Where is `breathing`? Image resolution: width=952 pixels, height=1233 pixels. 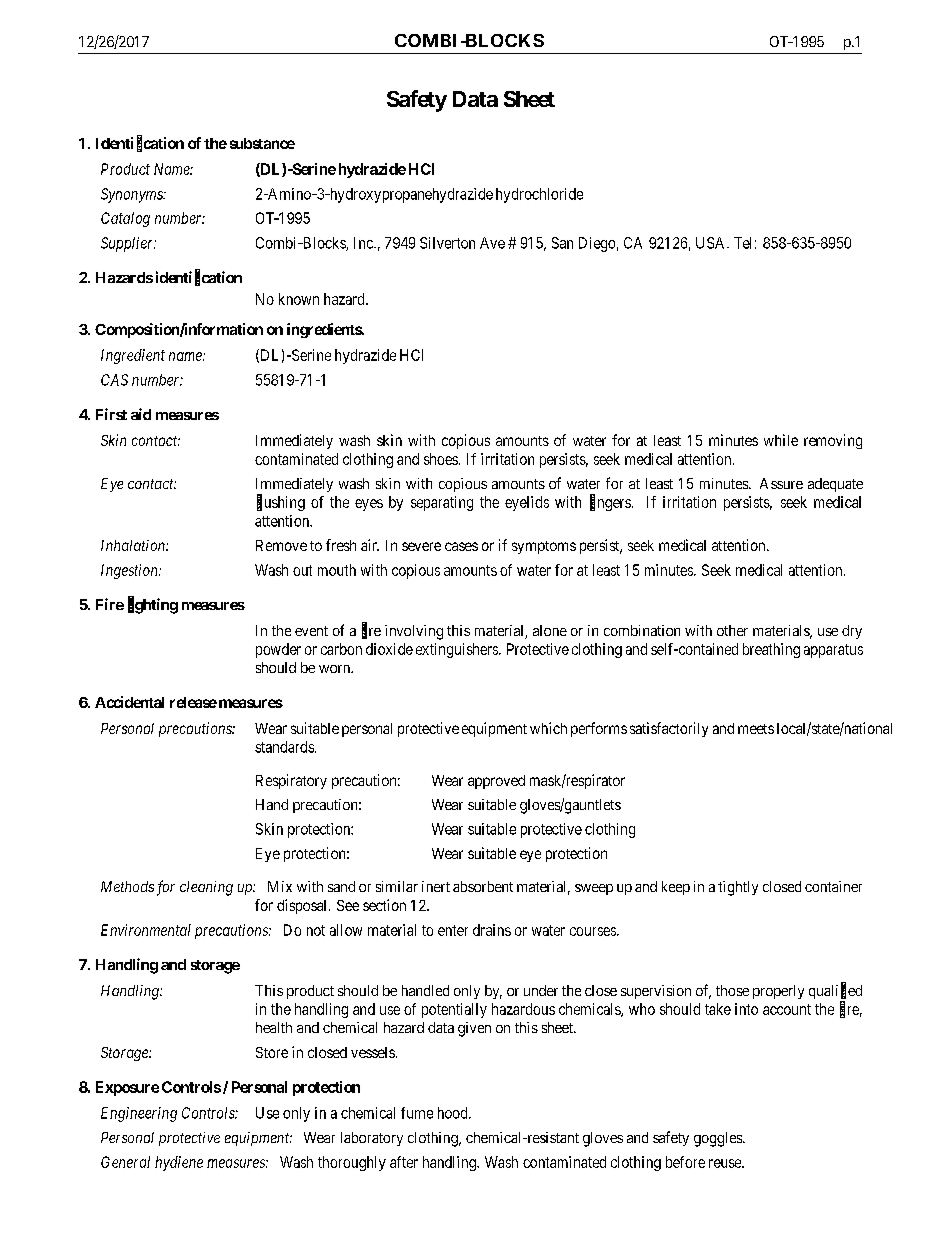
breathing is located at coordinates (771, 650).
